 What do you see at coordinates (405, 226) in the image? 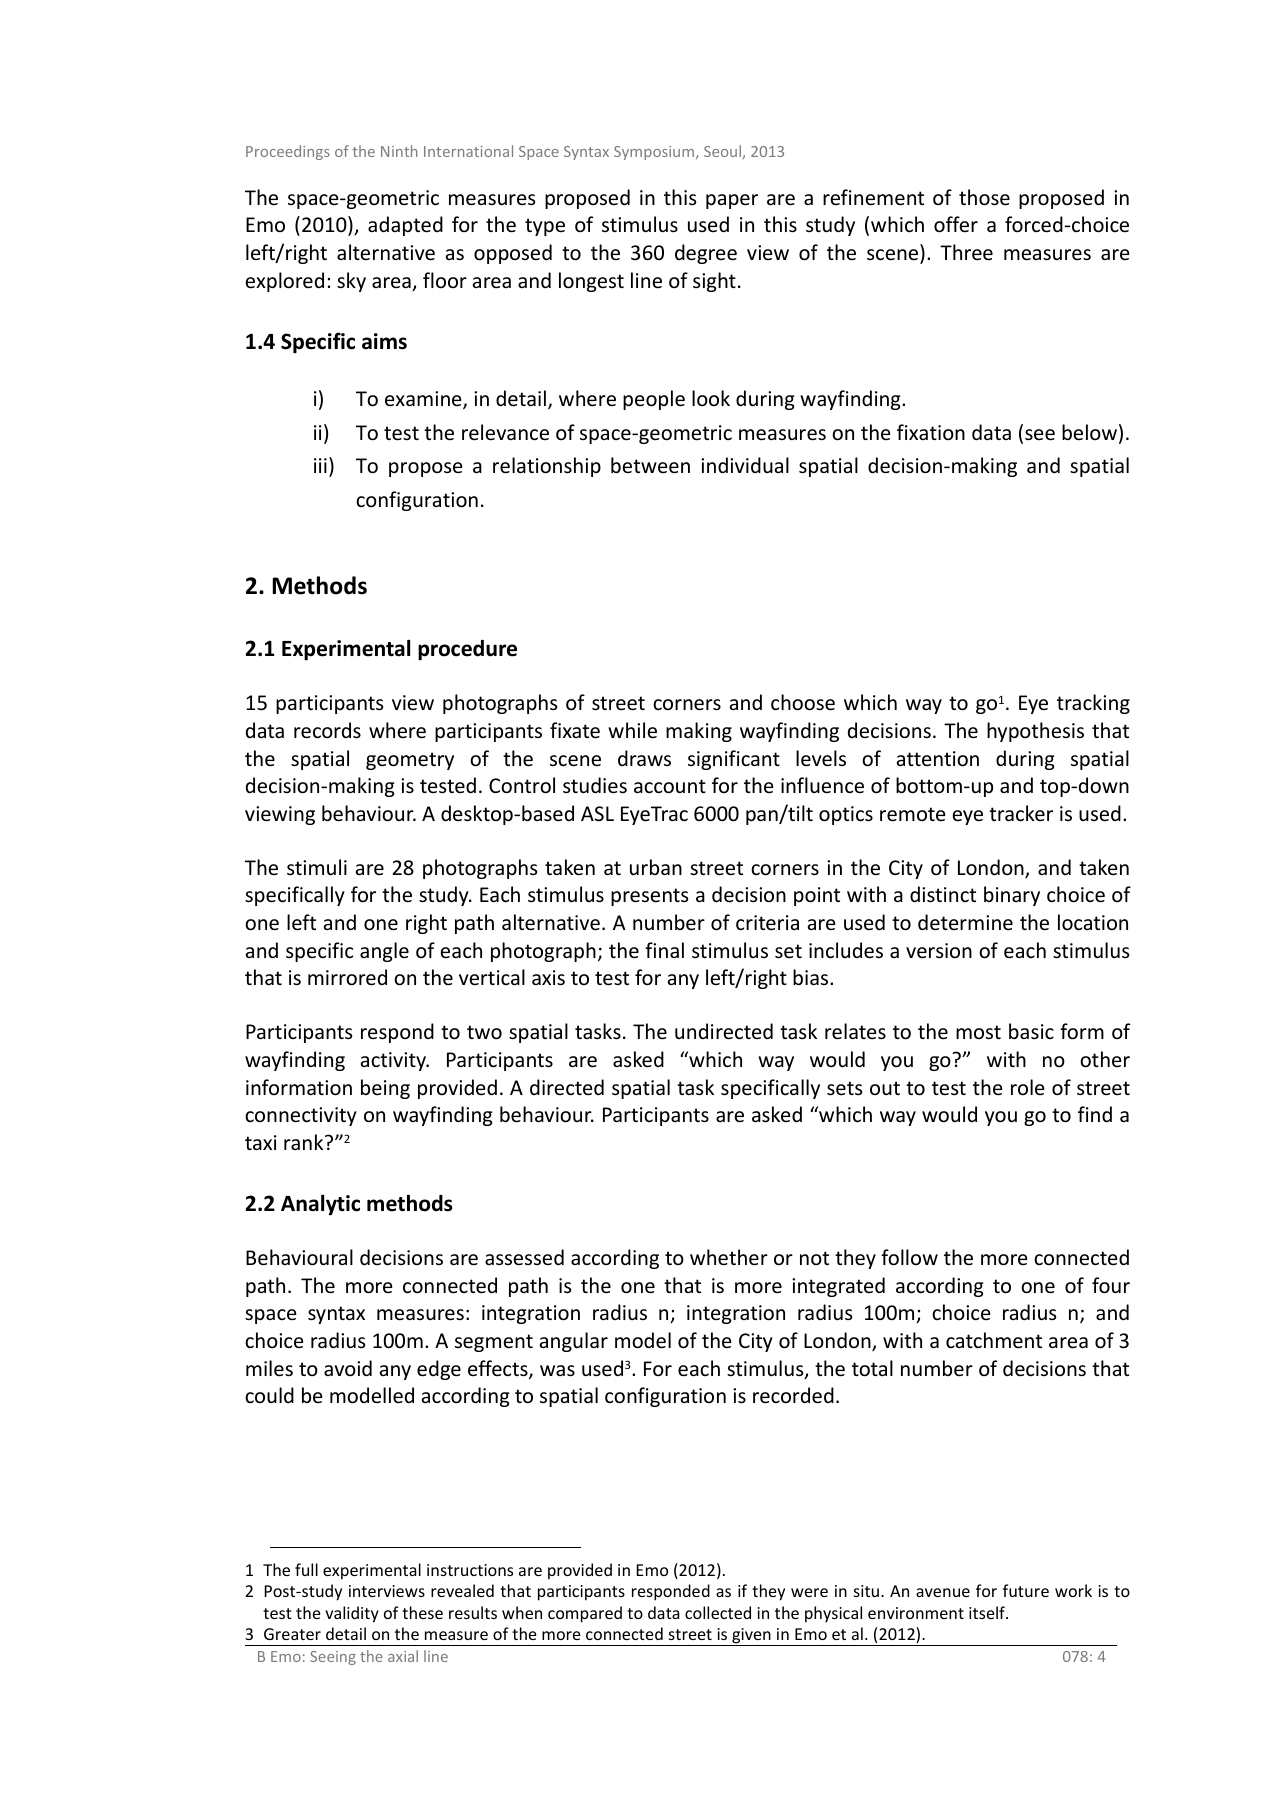
I see `adapted` at bounding box center [405, 226].
